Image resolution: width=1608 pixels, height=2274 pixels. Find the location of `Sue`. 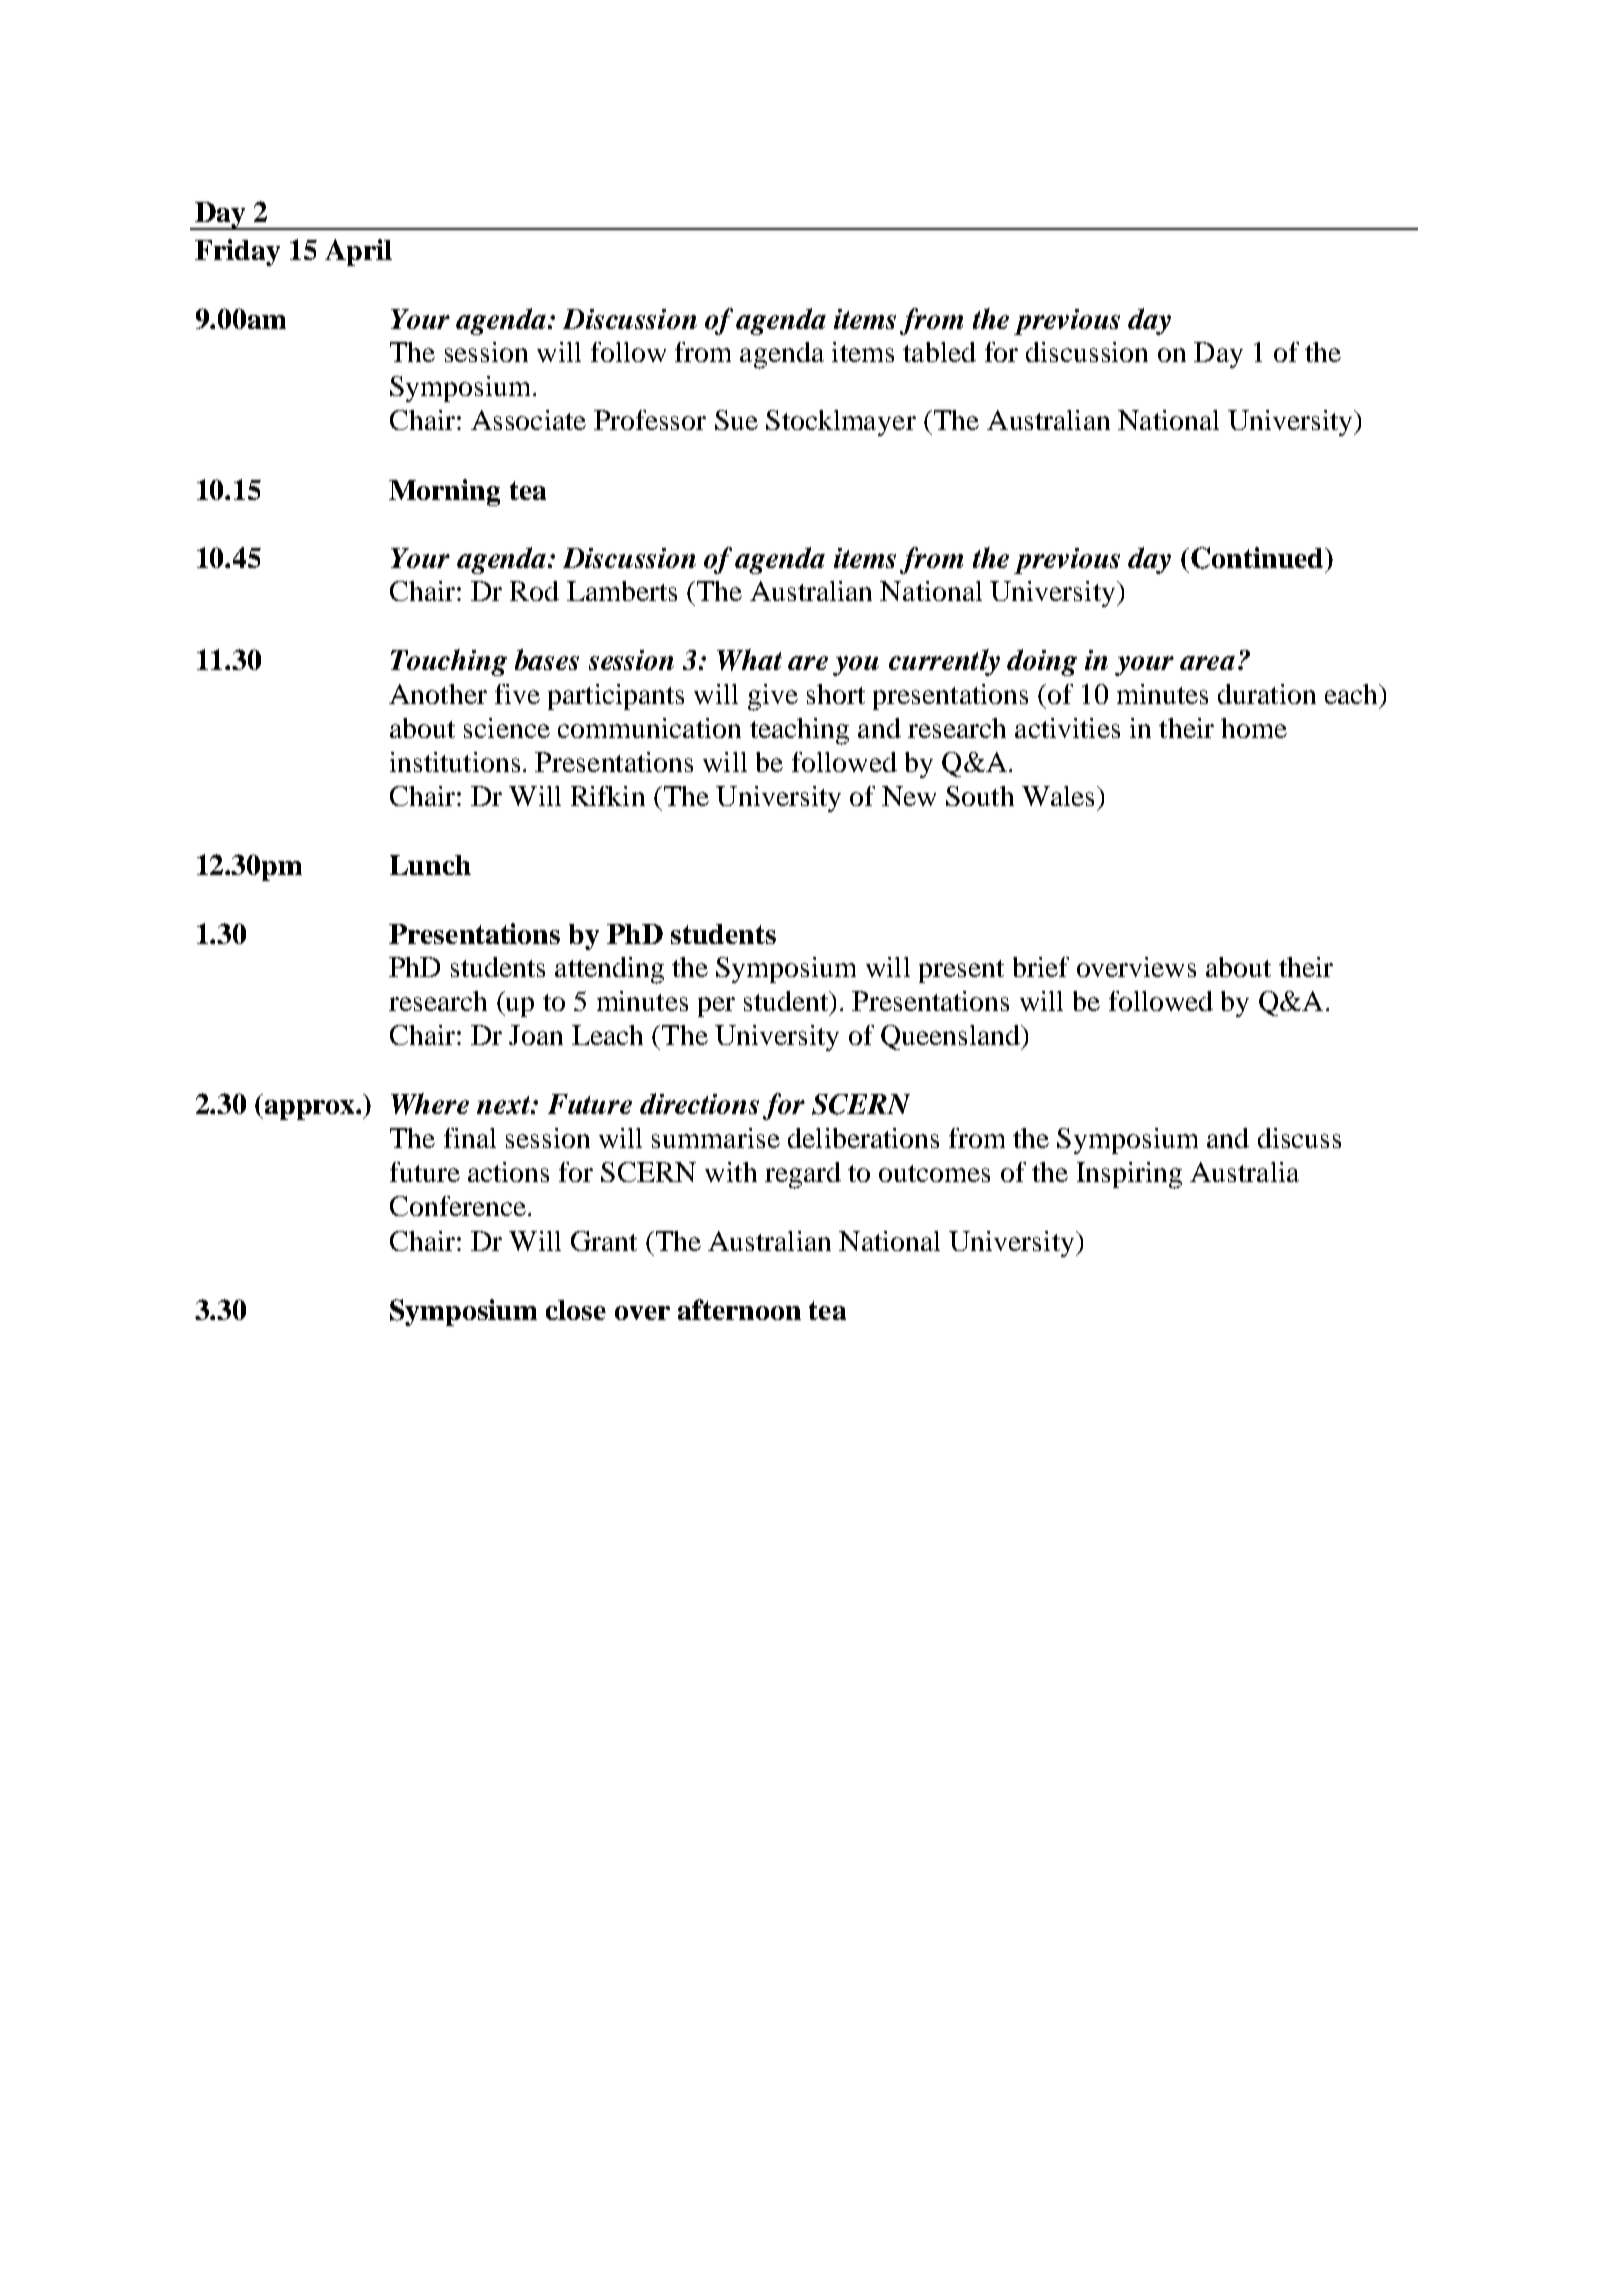

Sue is located at coordinates (736, 420).
